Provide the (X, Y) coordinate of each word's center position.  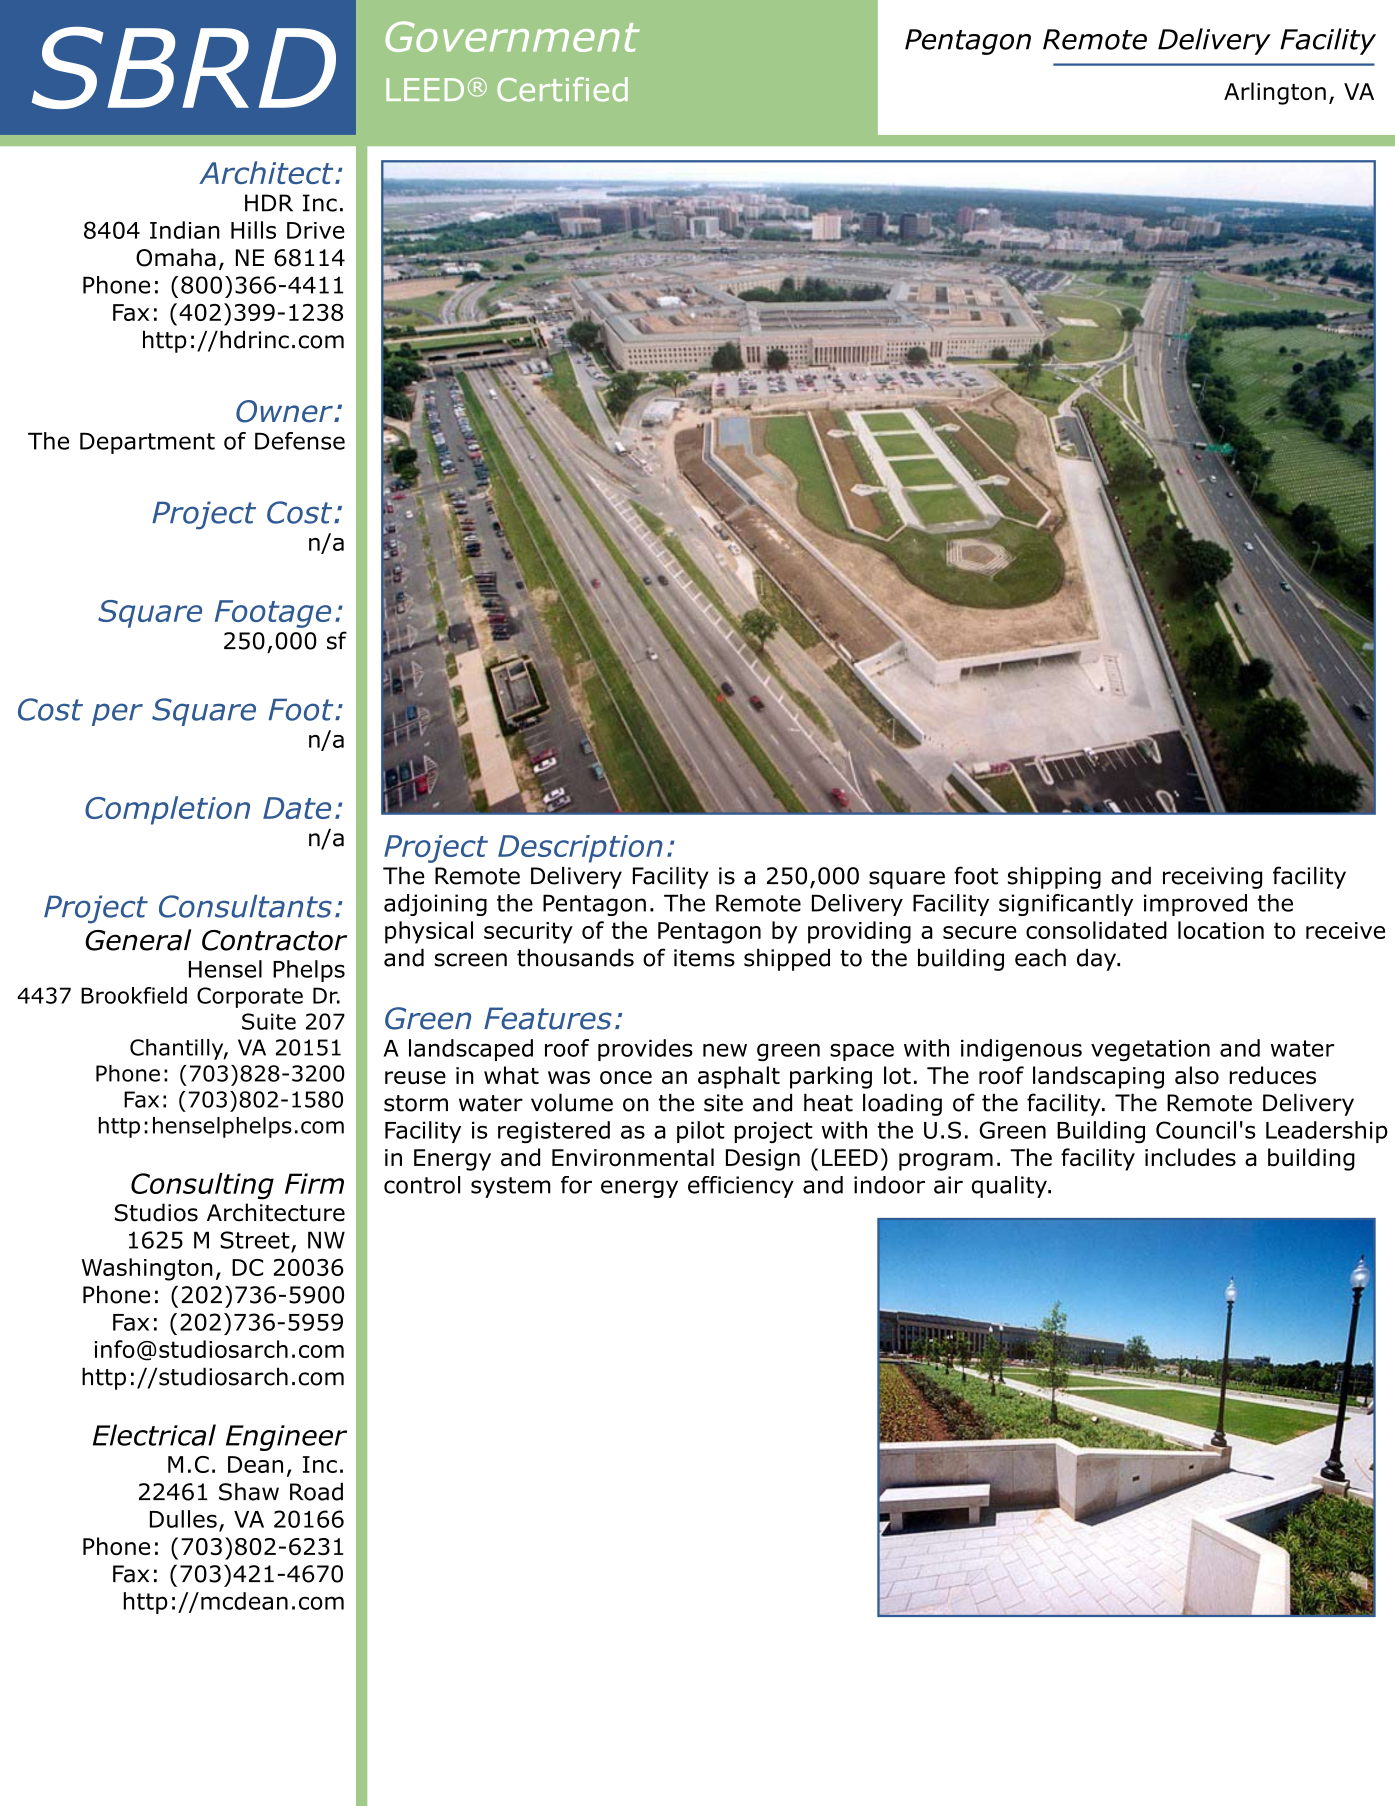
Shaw (249, 1491)
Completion (167, 810)
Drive (316, 230)
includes (1190, 1157)
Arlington (1275, 93)
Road (316, 1491)
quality (1010, 1187)
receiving (1212, 878)
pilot (701, 1132)
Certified (562, 89)
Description (580, 849)
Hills (253, 230)
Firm (314, 1183)
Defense (300, 441)
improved (1195, 905)
